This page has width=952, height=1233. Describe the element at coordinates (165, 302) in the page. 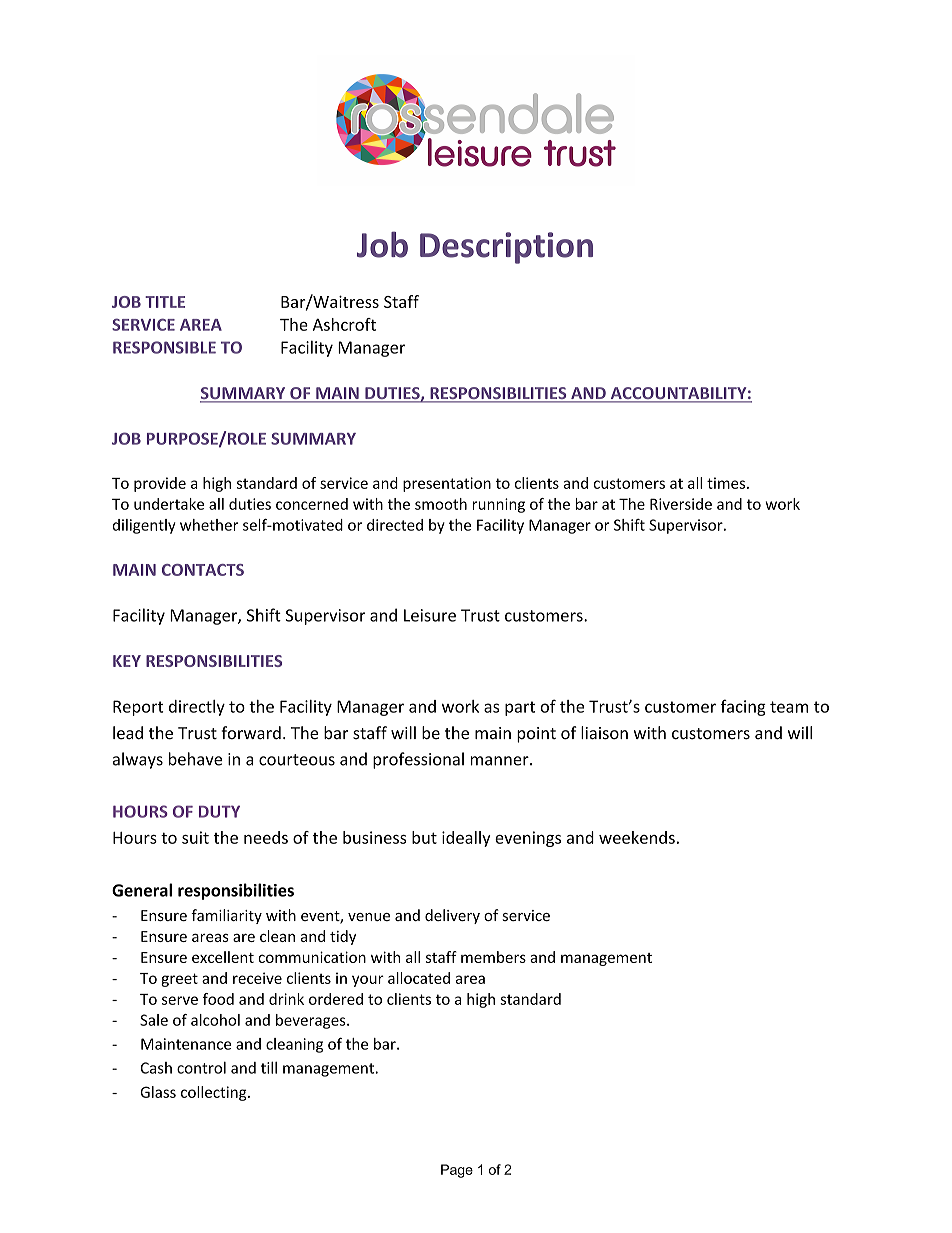

I see `TITLE` at that location.
